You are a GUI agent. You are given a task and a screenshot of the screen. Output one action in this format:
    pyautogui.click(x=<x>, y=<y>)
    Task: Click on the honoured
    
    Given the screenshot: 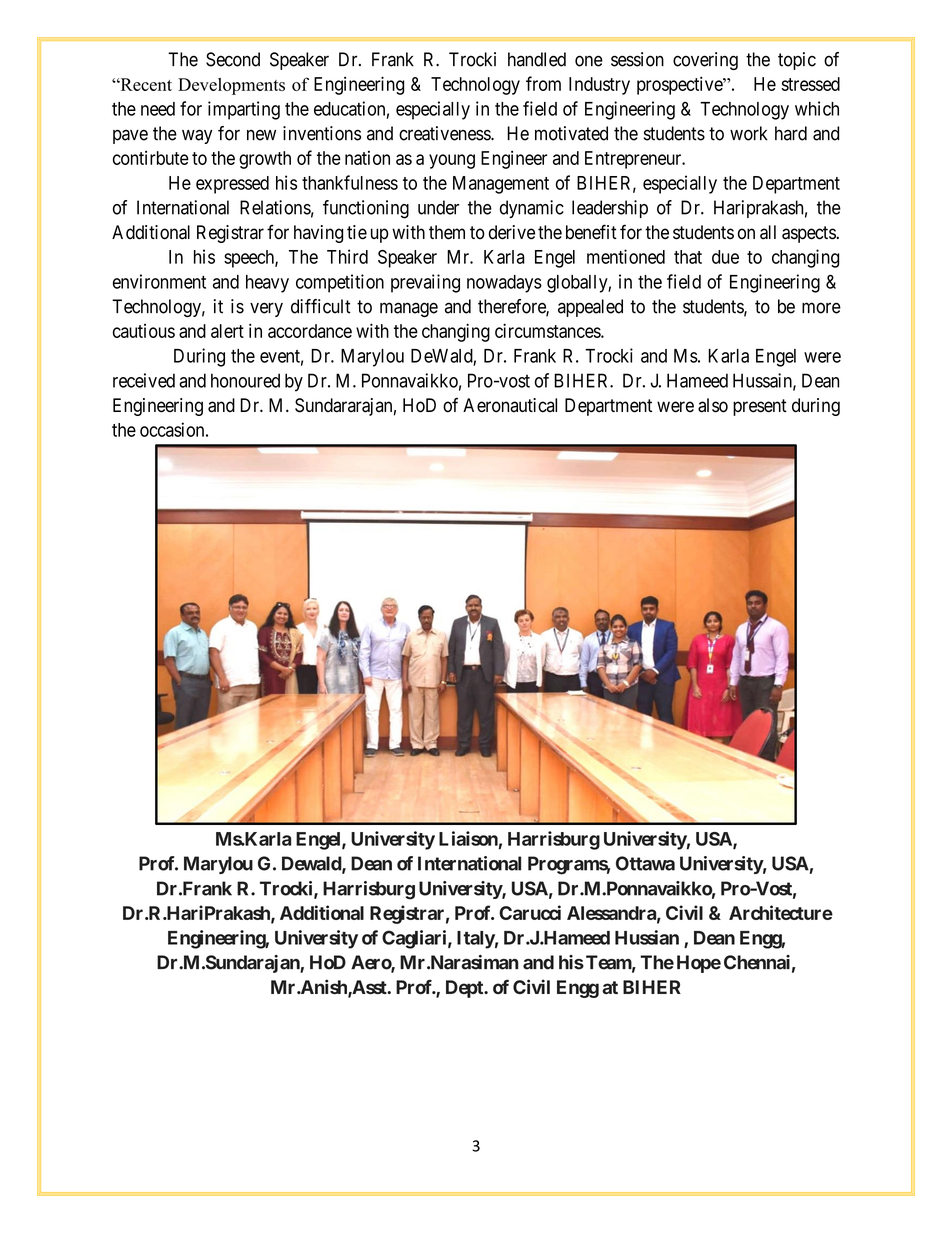 What is the action you would take?
    pyautogui.click(x=245, y=380)
